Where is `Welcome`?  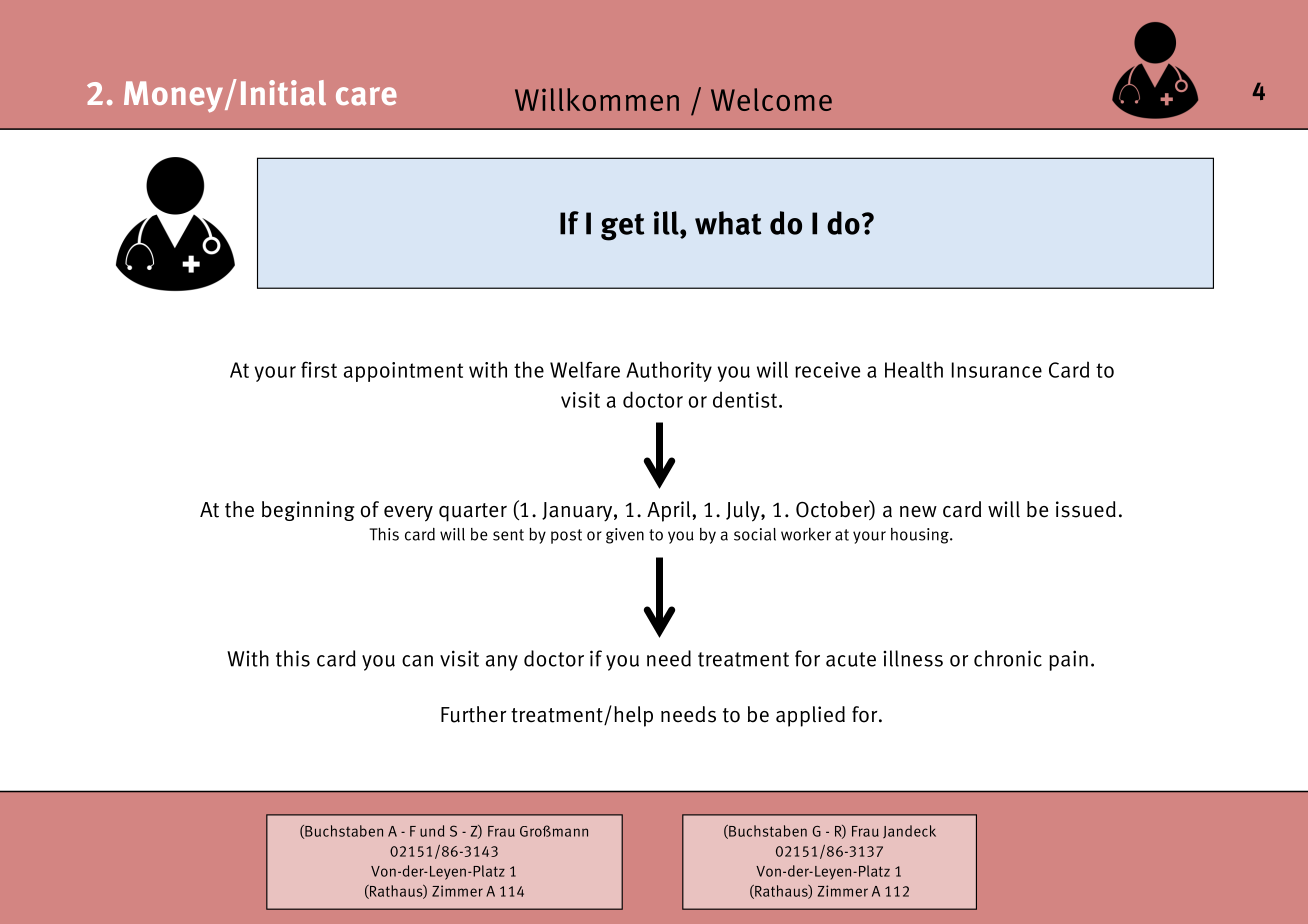
Welcome is located at coordinates (771, 99).
